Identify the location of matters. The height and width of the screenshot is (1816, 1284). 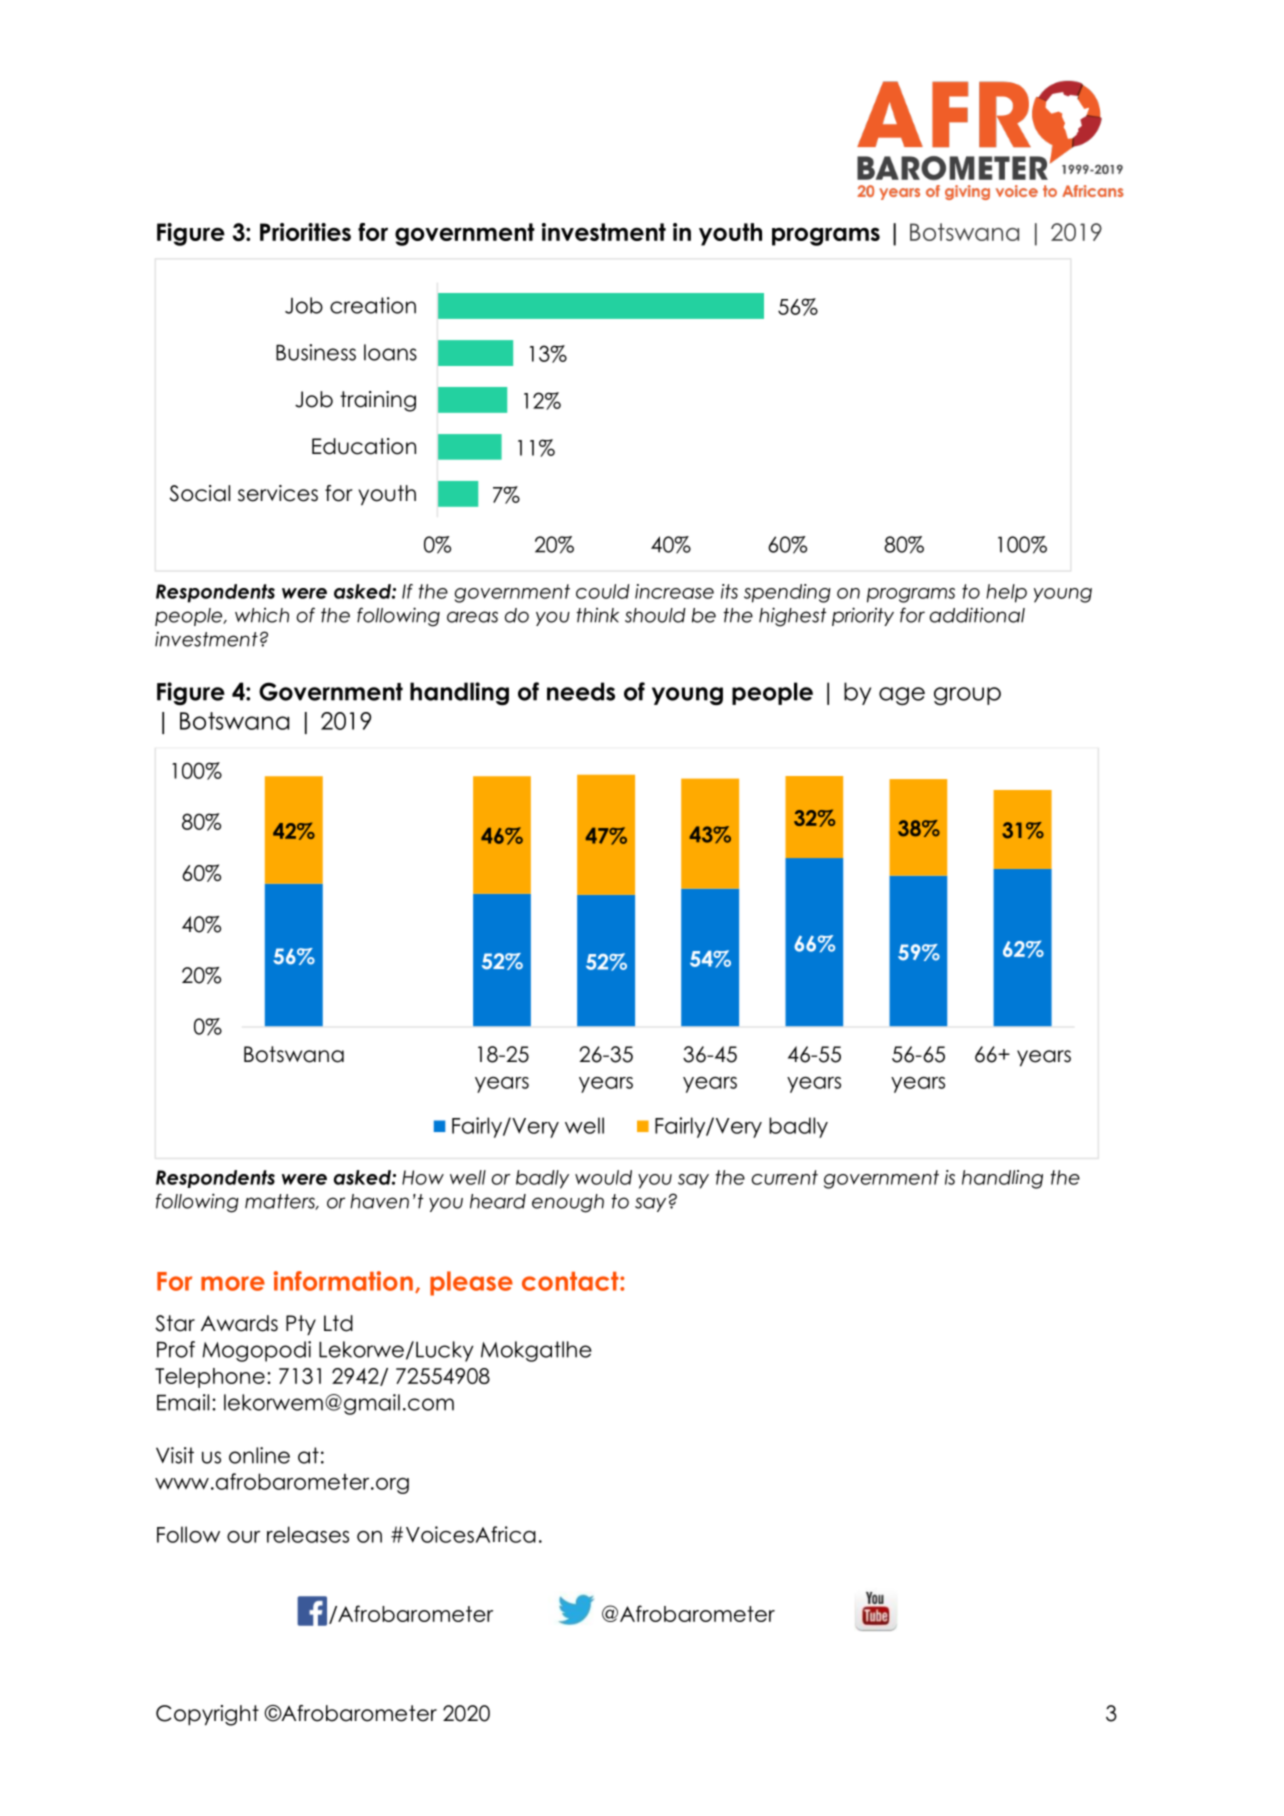
(281, 1202).
